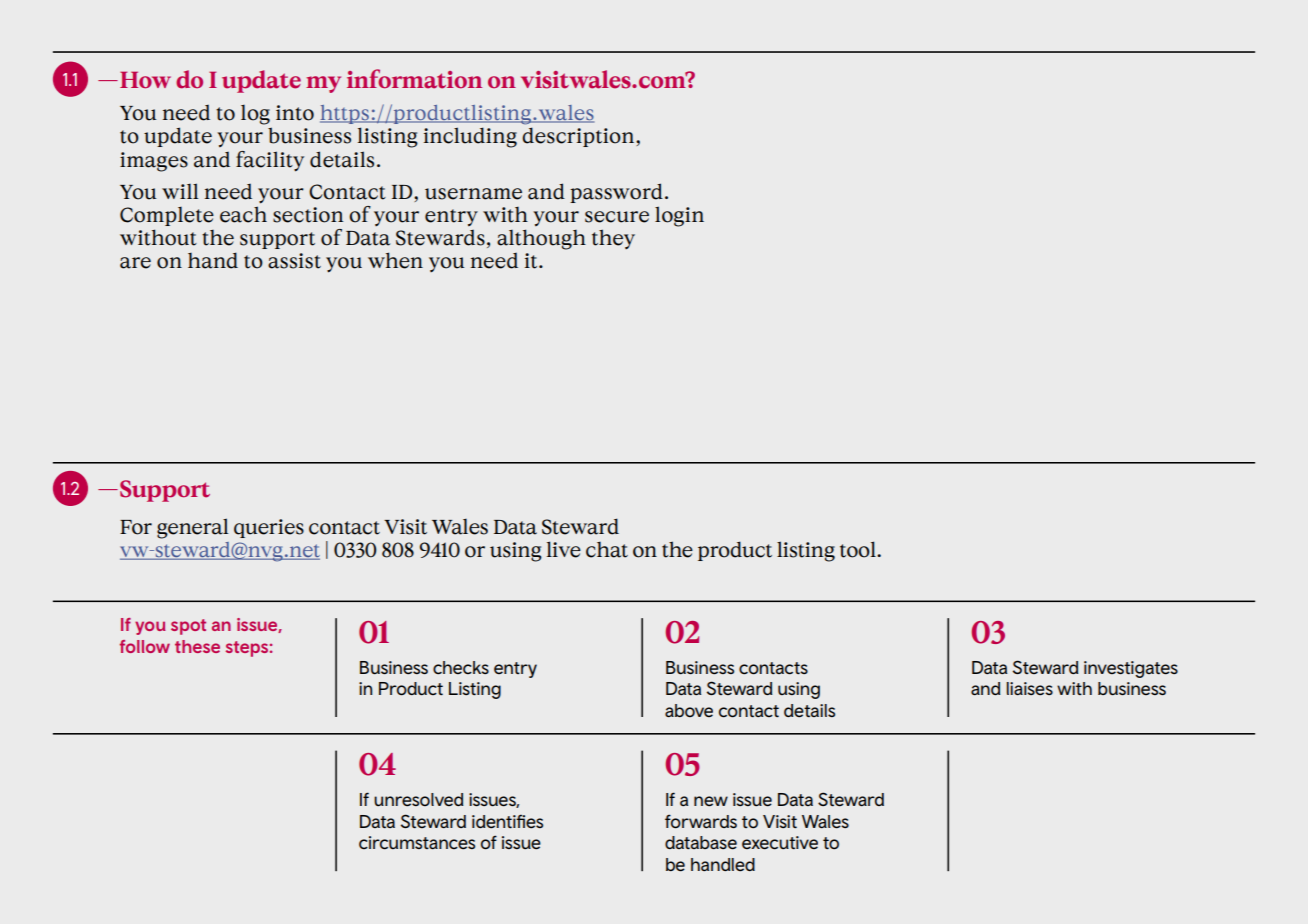  Describe the element at coordinates (269, 528) in the document. I see `queries` at that location.
